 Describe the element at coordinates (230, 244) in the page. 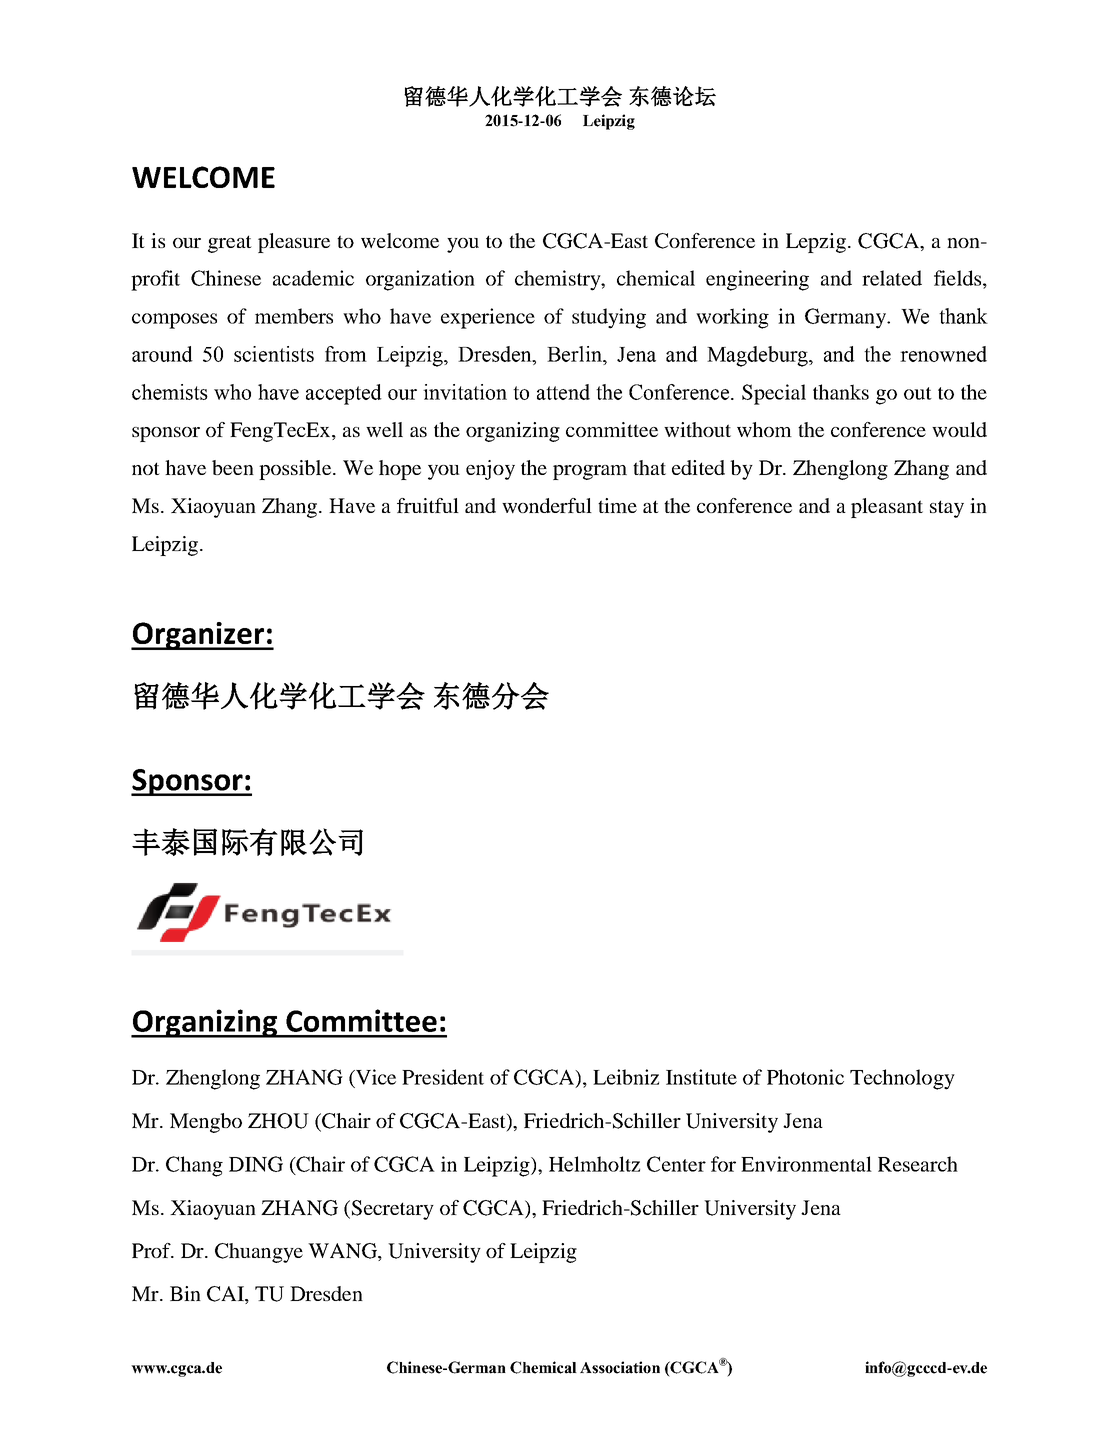

I see `great` at that location.
